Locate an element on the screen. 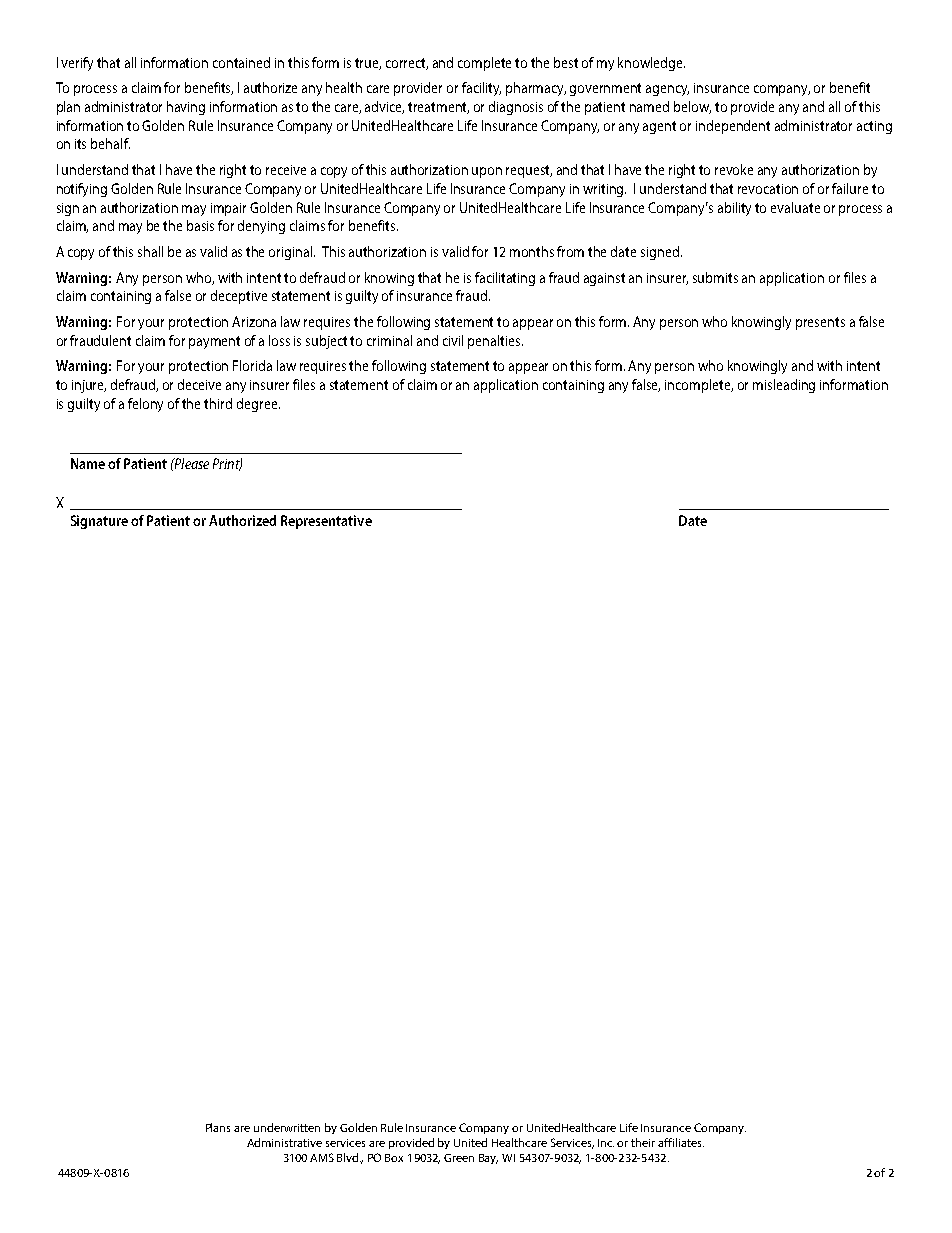 The image size is (952, 1233). facility is located at coordinates (481, 89).
